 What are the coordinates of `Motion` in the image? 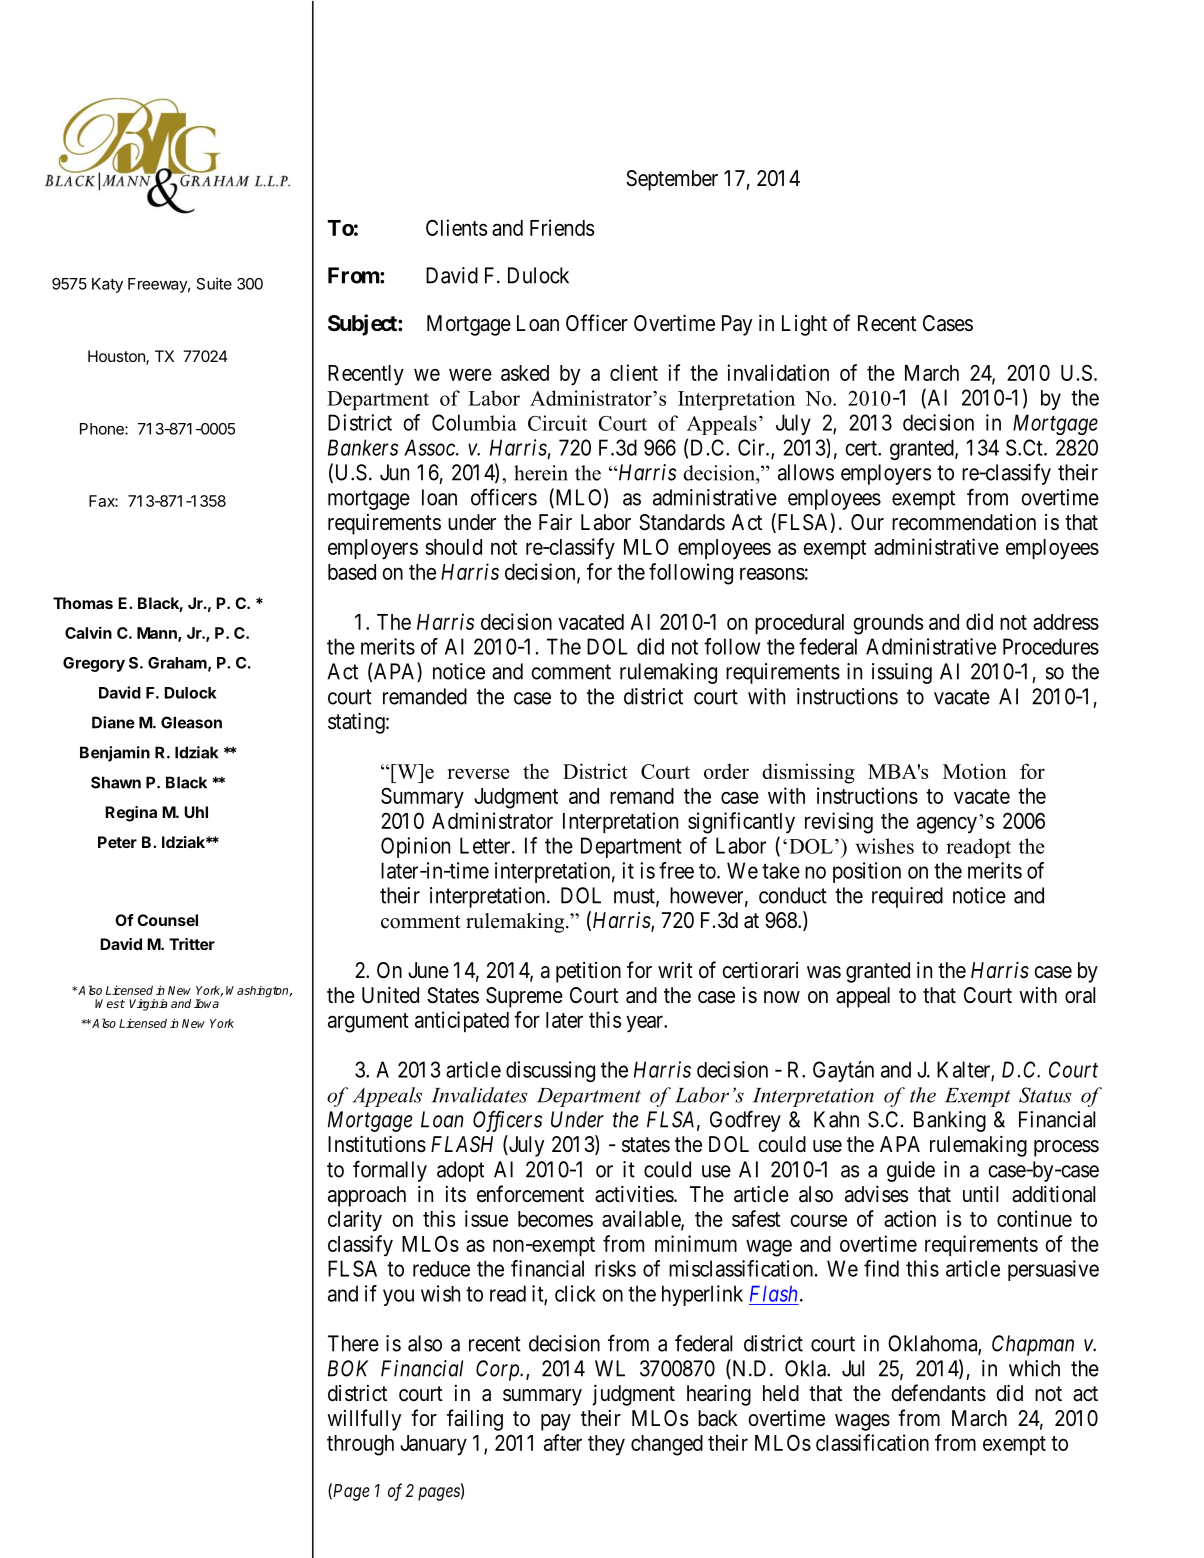 It's located at (975, 771).
